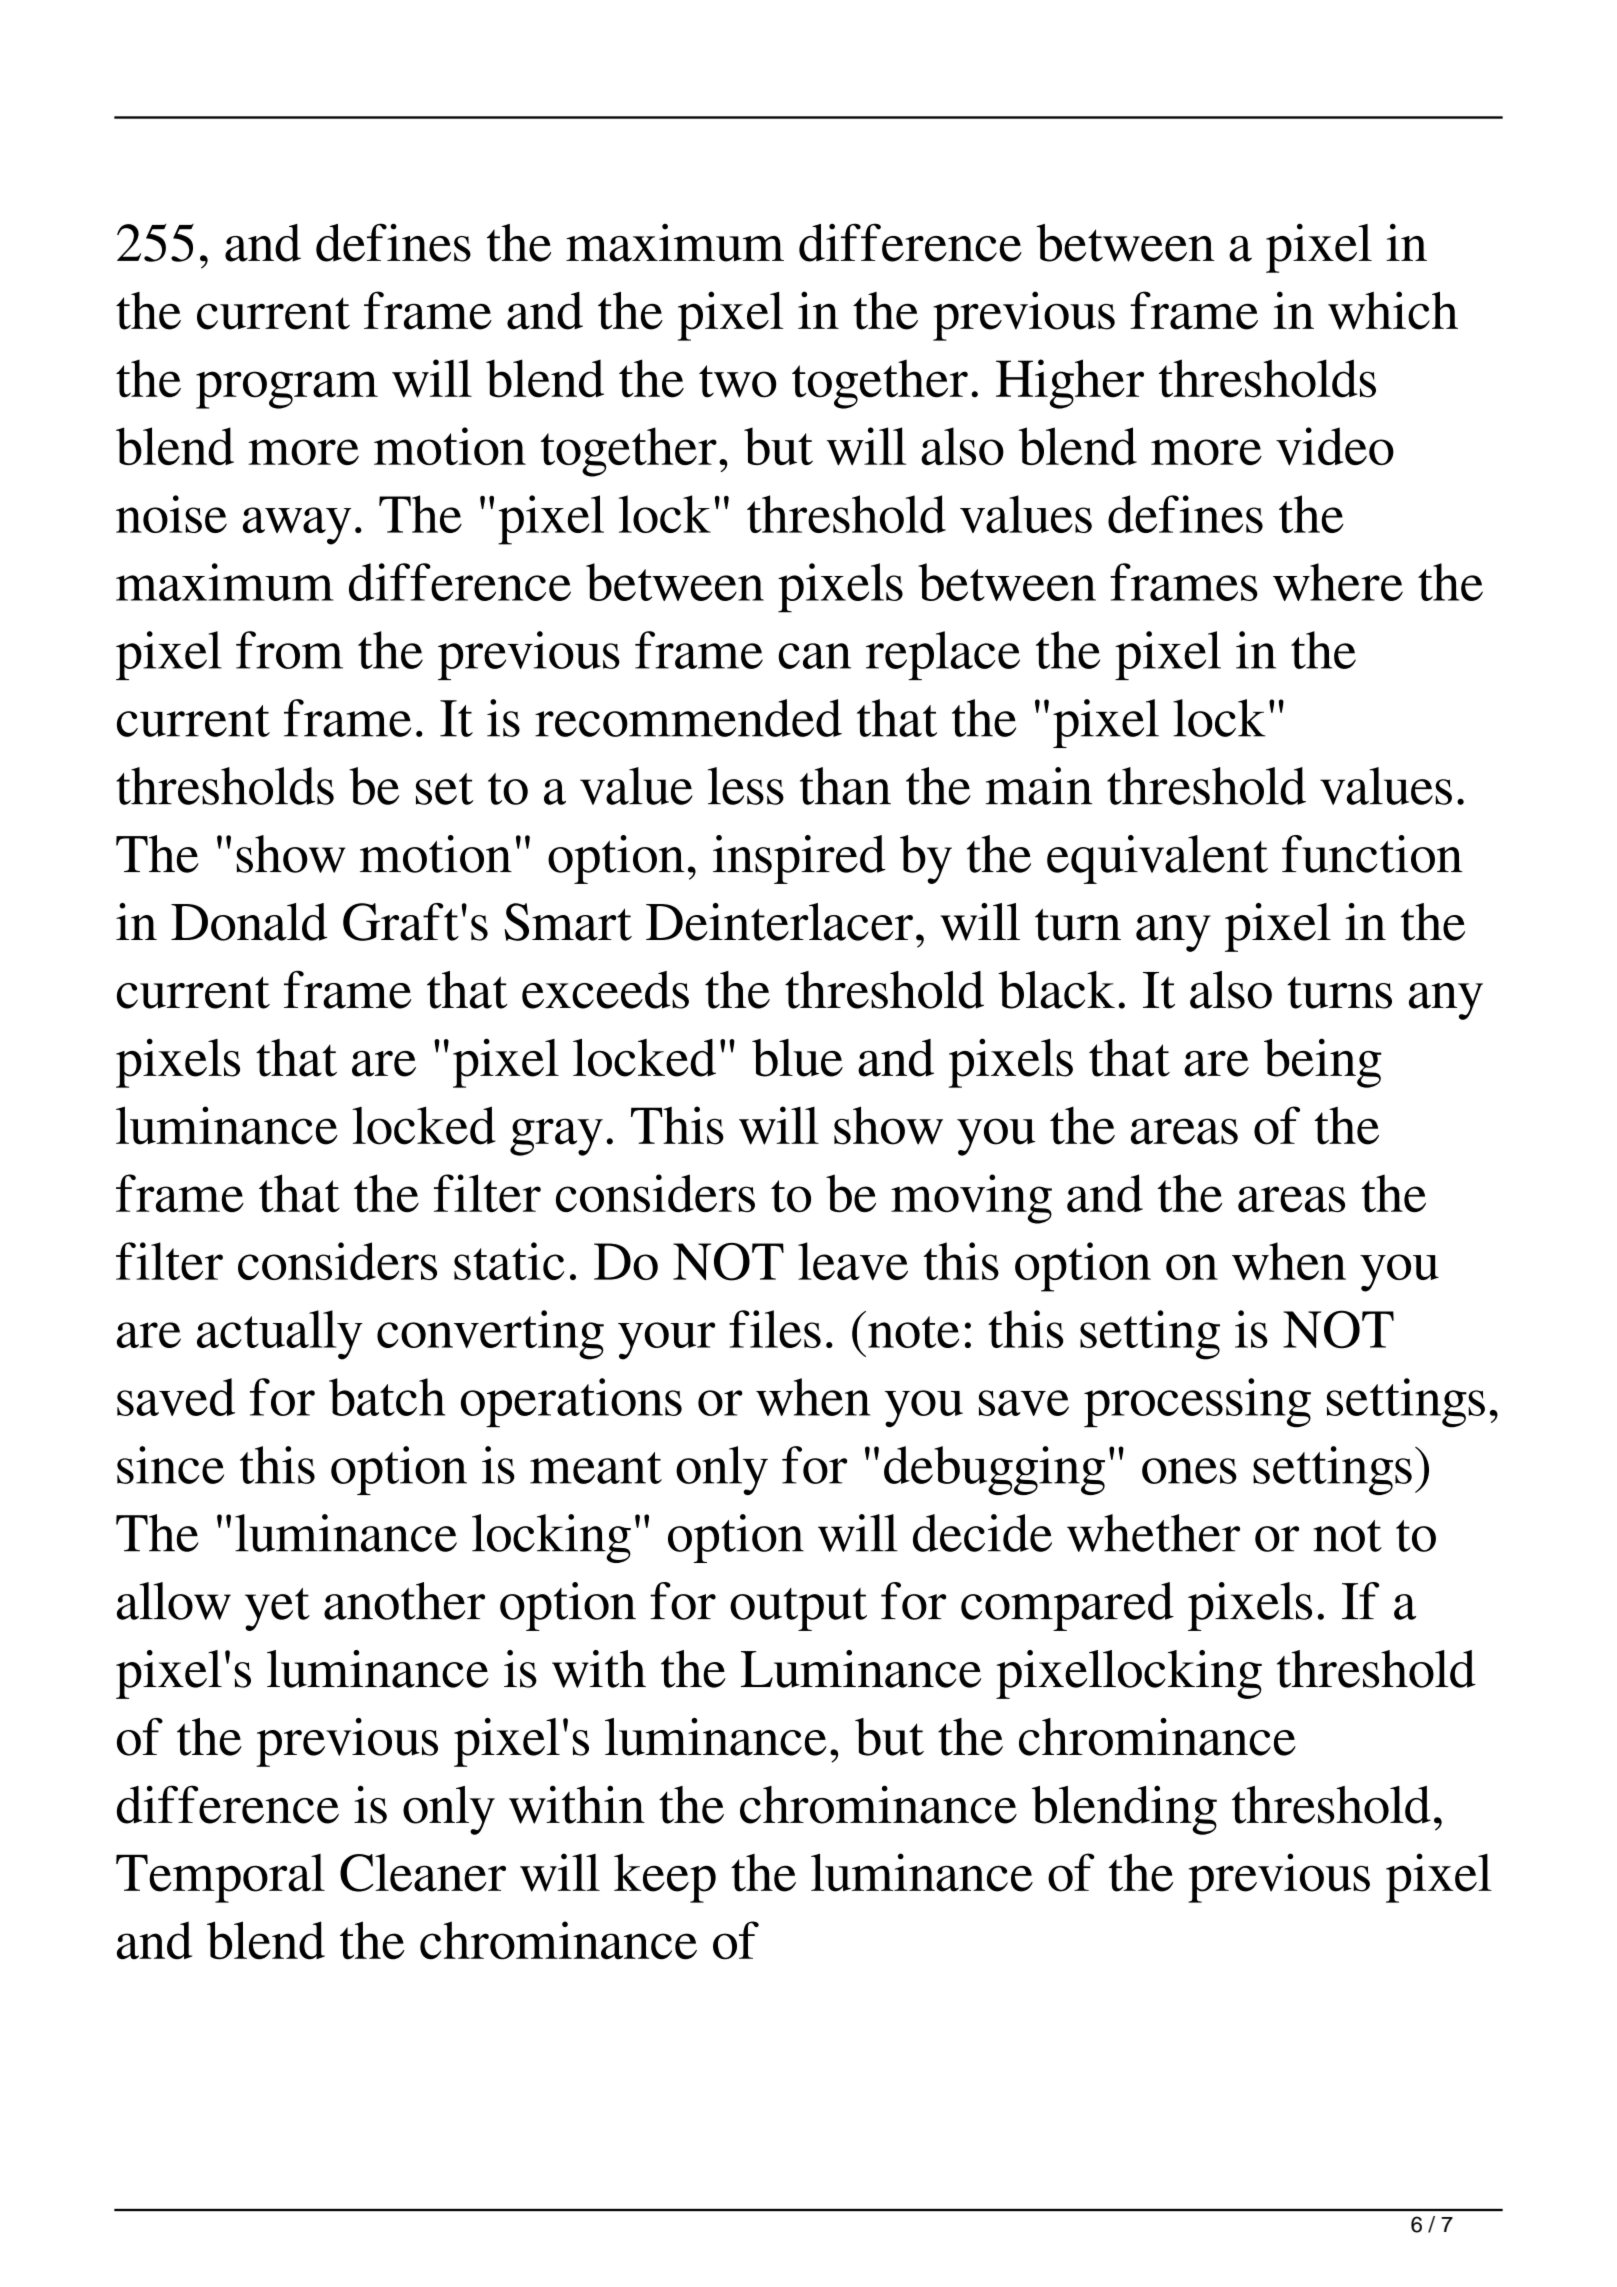 The width and height of the screenshot is (1617, 2287). Describe the element at coordinates (287, 390) in the screenshot. I see `program` at that location.
